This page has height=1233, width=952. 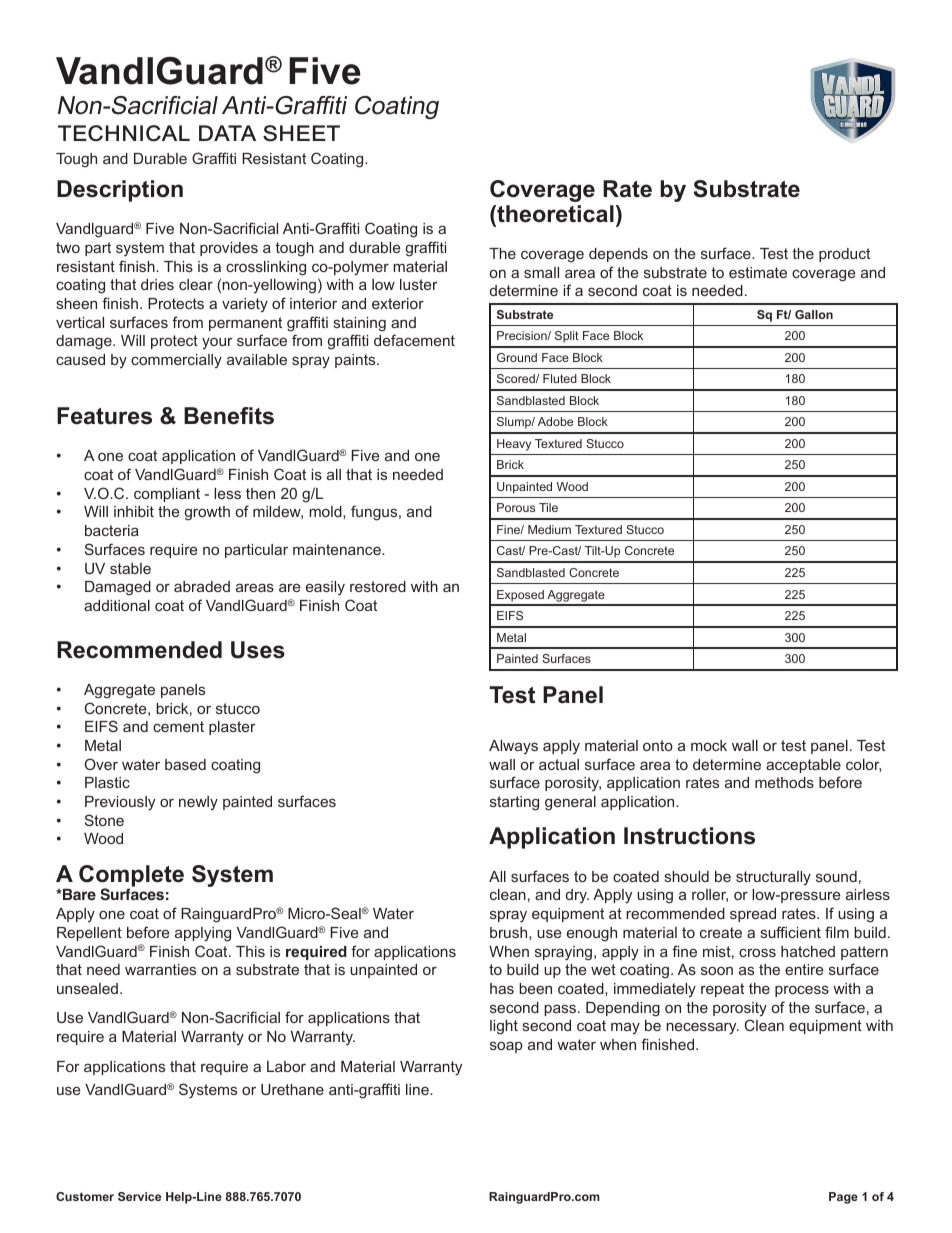 What do you see at coordinates (120, 191) in the page?
I see `Description` at bounding box center [120, 191].
